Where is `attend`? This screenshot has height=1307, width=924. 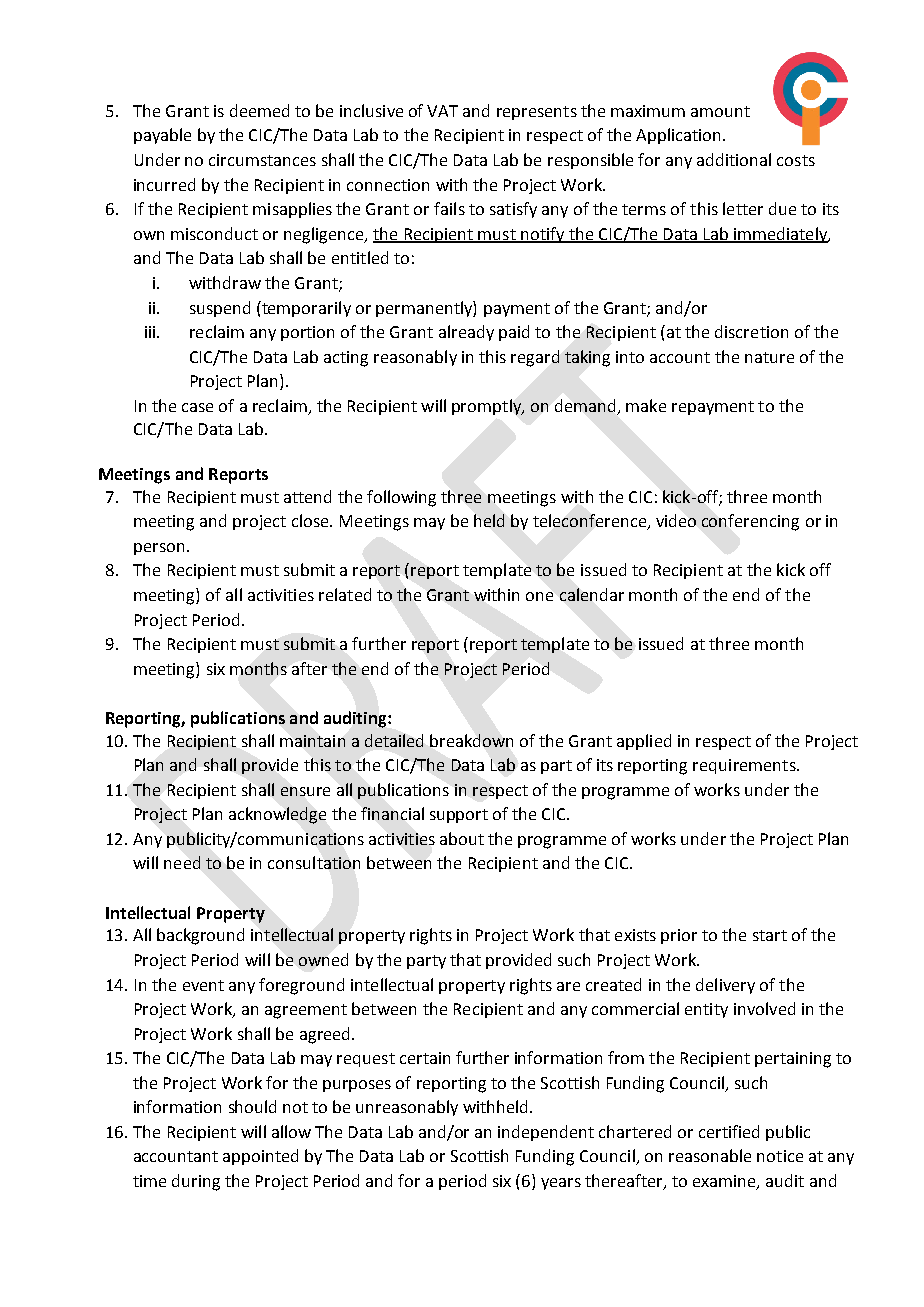
attend is located at coordinates (307, 496).
